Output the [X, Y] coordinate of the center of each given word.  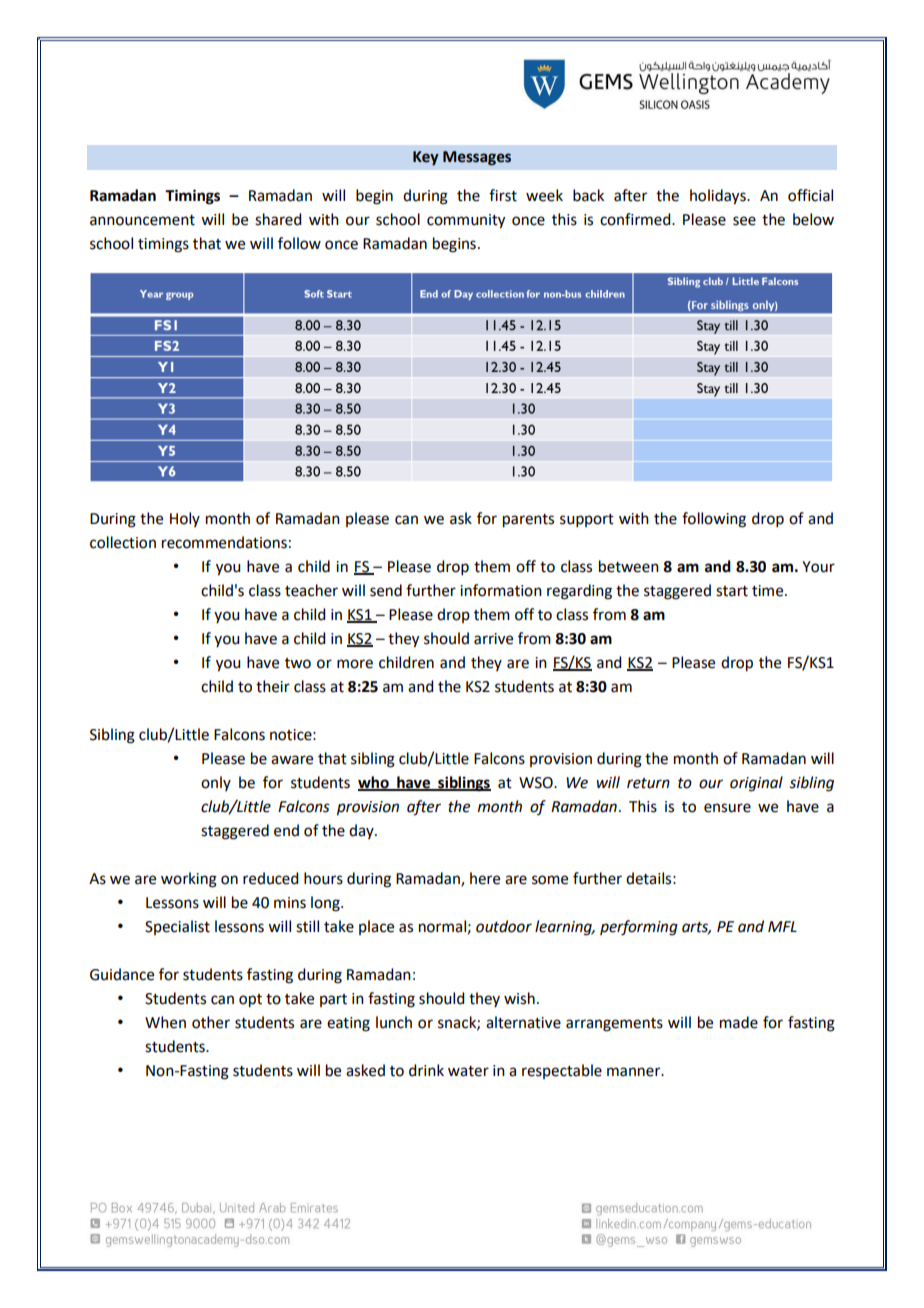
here [485, 878]
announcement [142, 220]
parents [528, 521]
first [503, 195]
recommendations [224, 542]
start [732, 591]
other [211, 1022]
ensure [727, 808]
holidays [719, 197]
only [216, 783]
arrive [493, 639]
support [587, 520]
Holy [185, 519]
